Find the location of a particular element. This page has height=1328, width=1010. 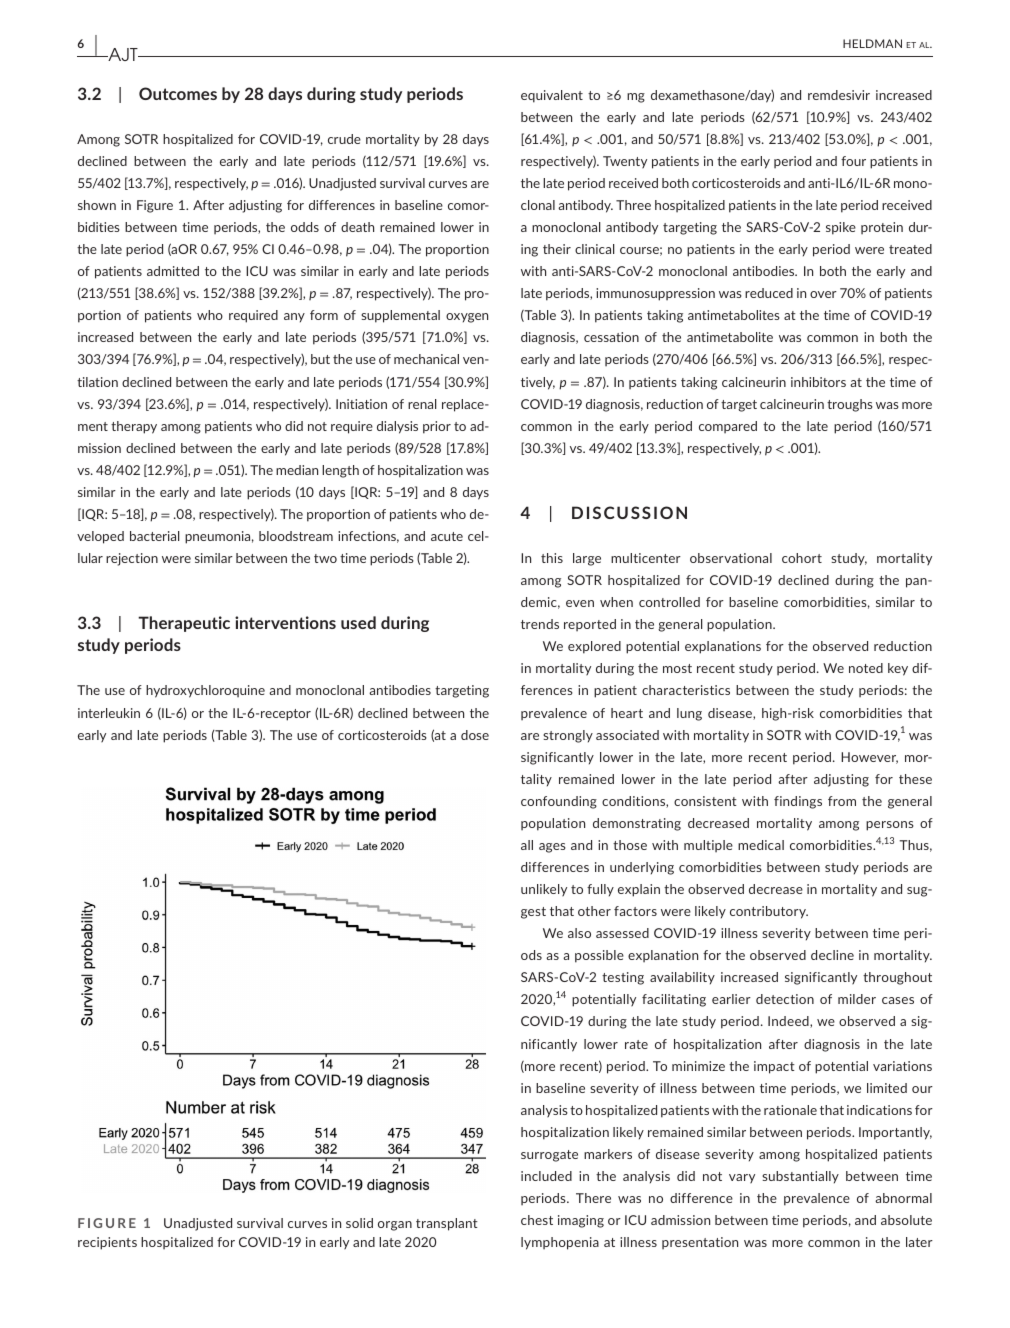

recipients is located at coordinates (107, 1243).
